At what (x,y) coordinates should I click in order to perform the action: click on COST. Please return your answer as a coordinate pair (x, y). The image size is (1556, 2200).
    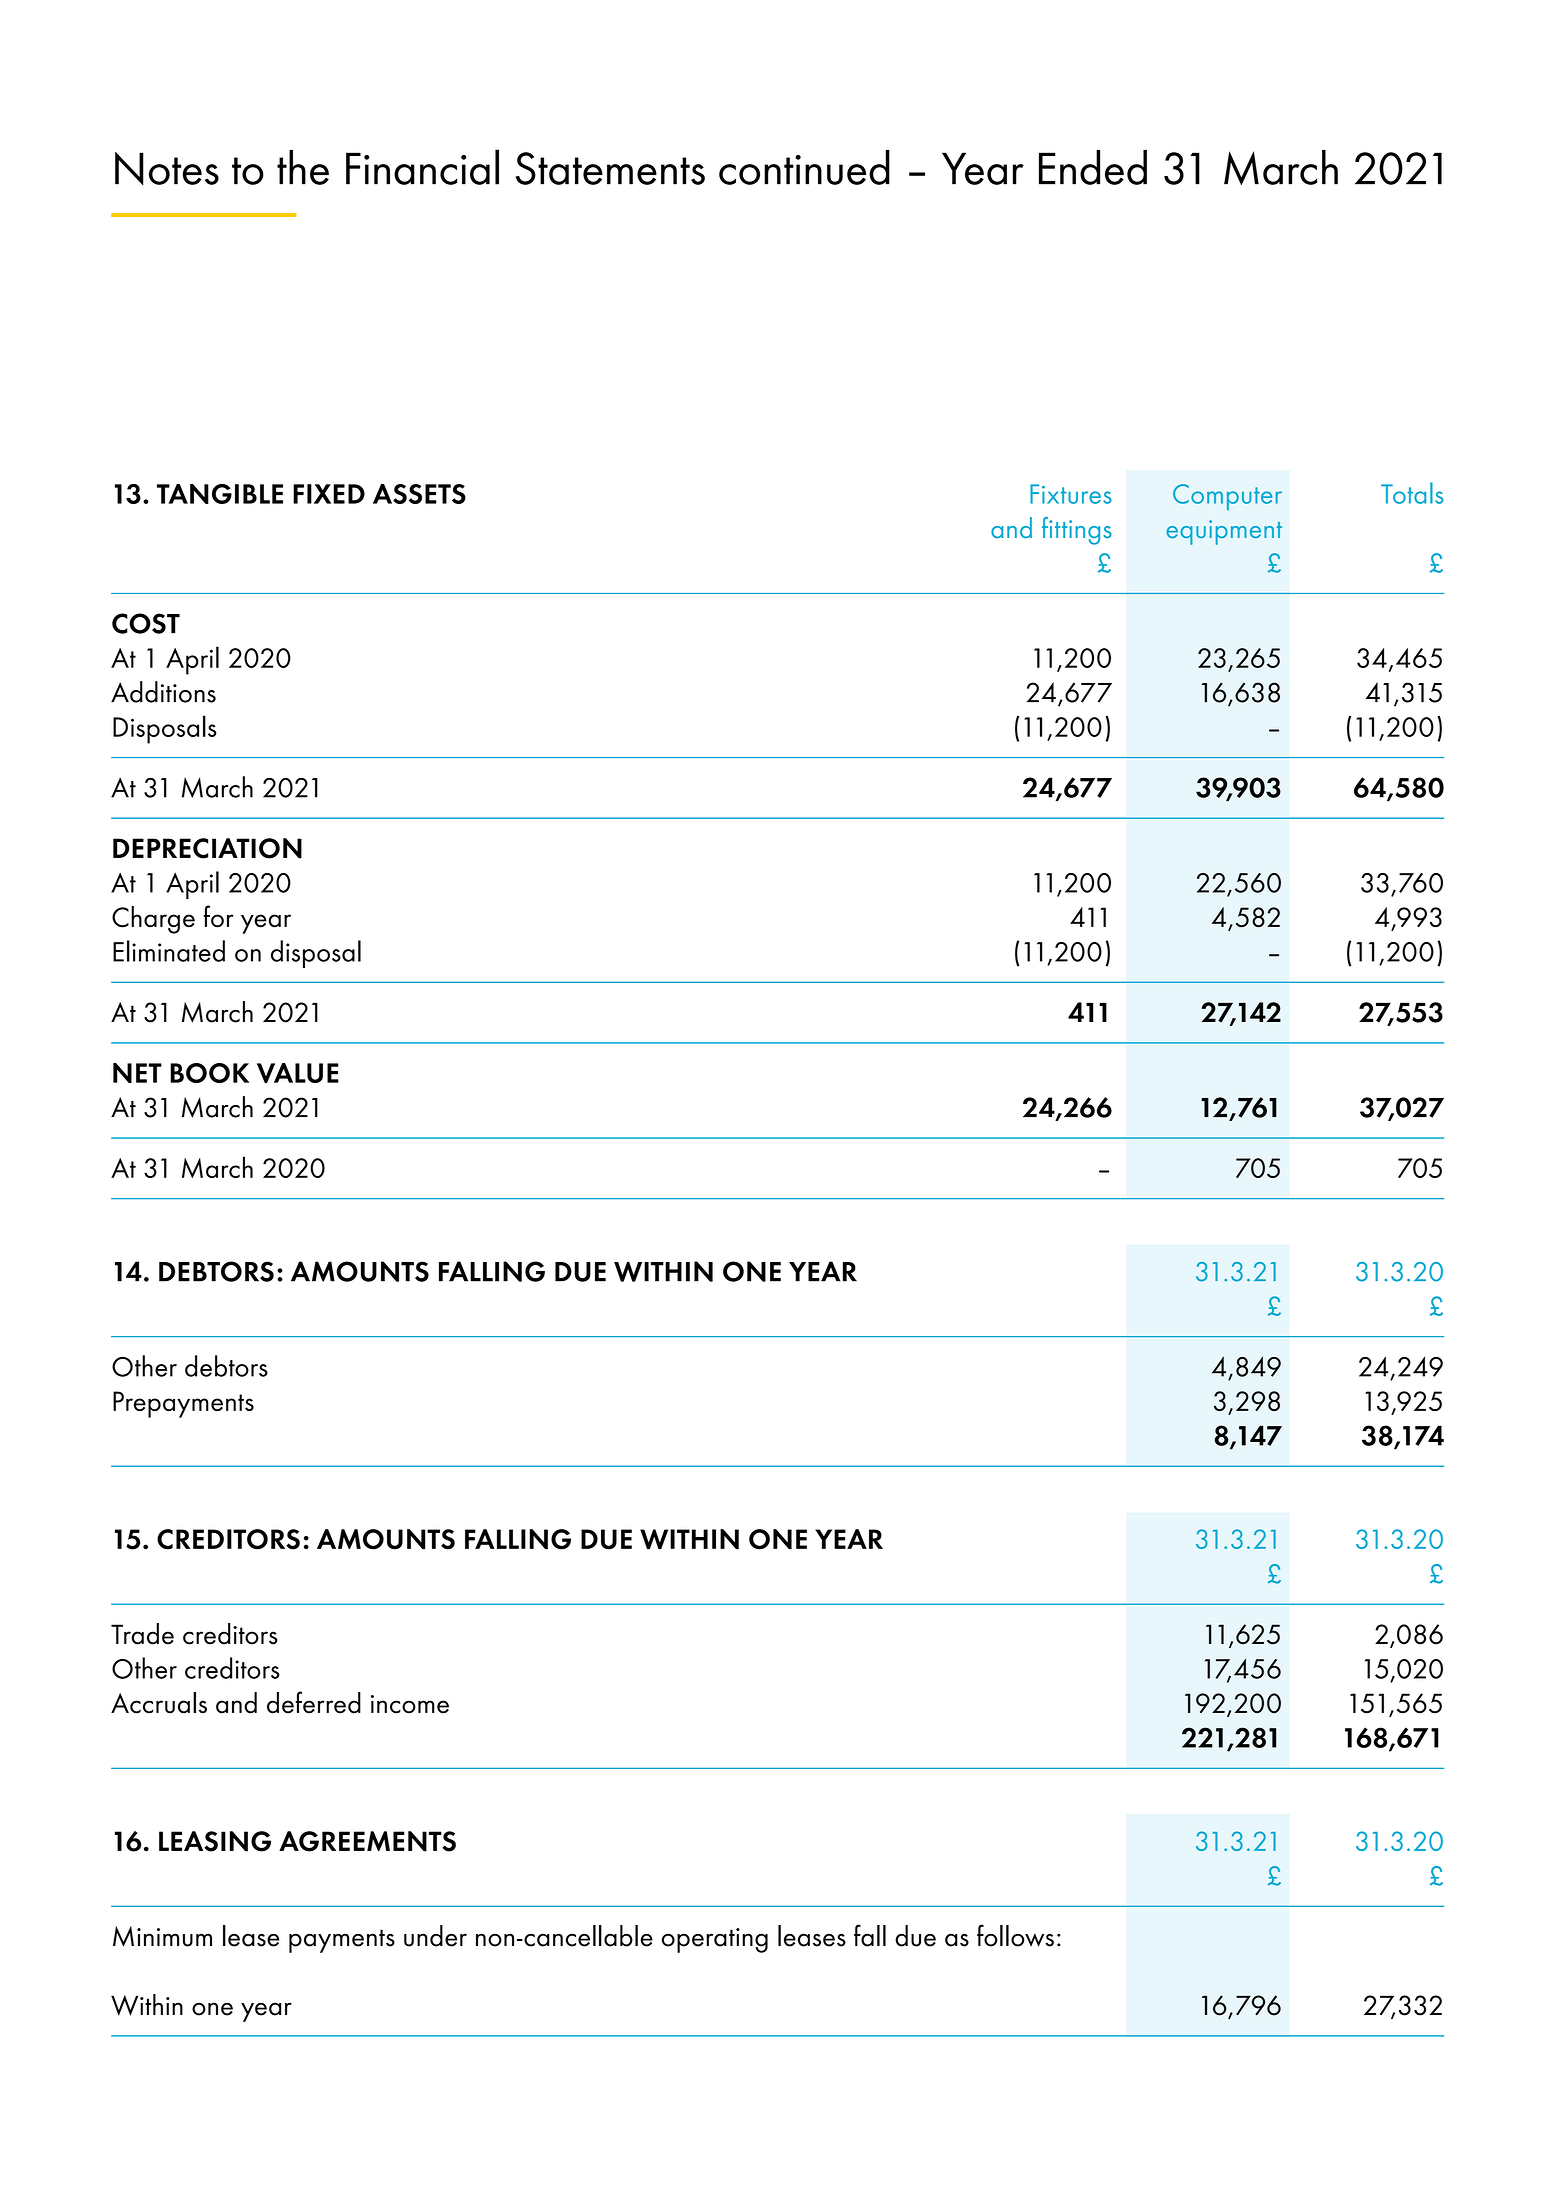
    Looking at the image, I should click on (146, 623).
